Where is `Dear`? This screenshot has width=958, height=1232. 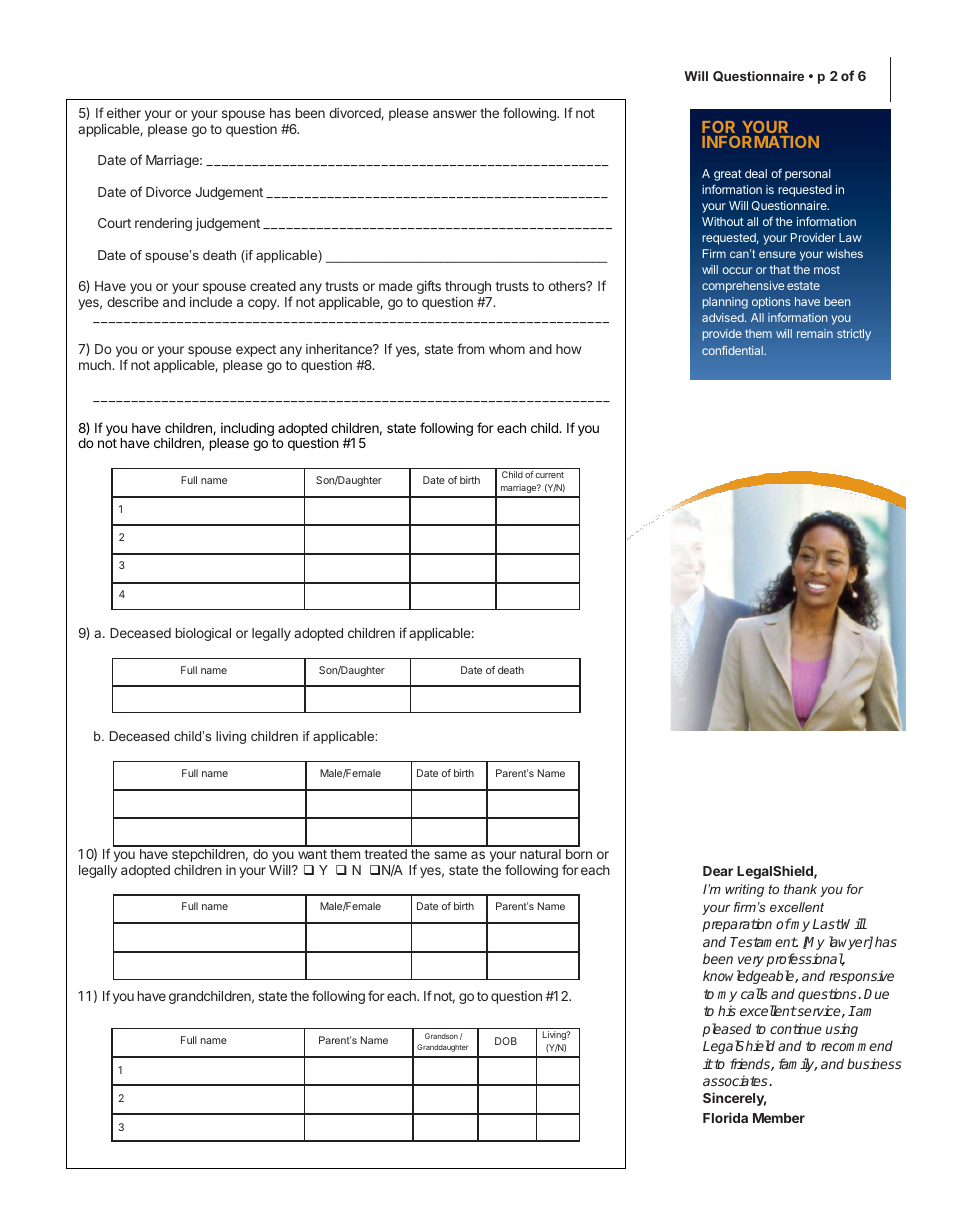 Dear is located at coordinates (718, 871).
